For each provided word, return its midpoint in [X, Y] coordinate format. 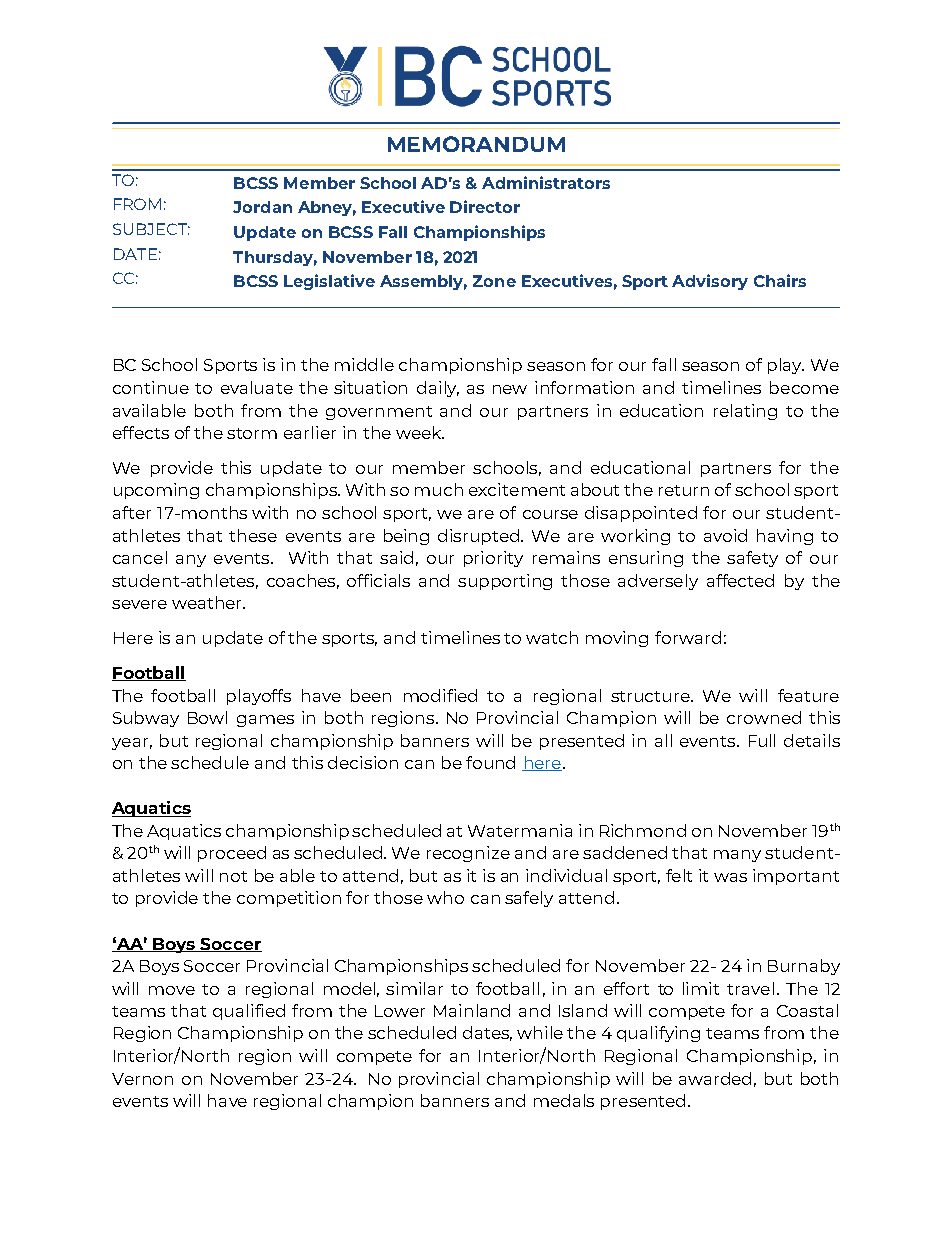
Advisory [710, 282]
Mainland [472, 1010]
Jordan [262, 207]
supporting [505, 582]
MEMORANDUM [476, 144]
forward [688, 637]
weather [208, 602]
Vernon [142, 1079]
